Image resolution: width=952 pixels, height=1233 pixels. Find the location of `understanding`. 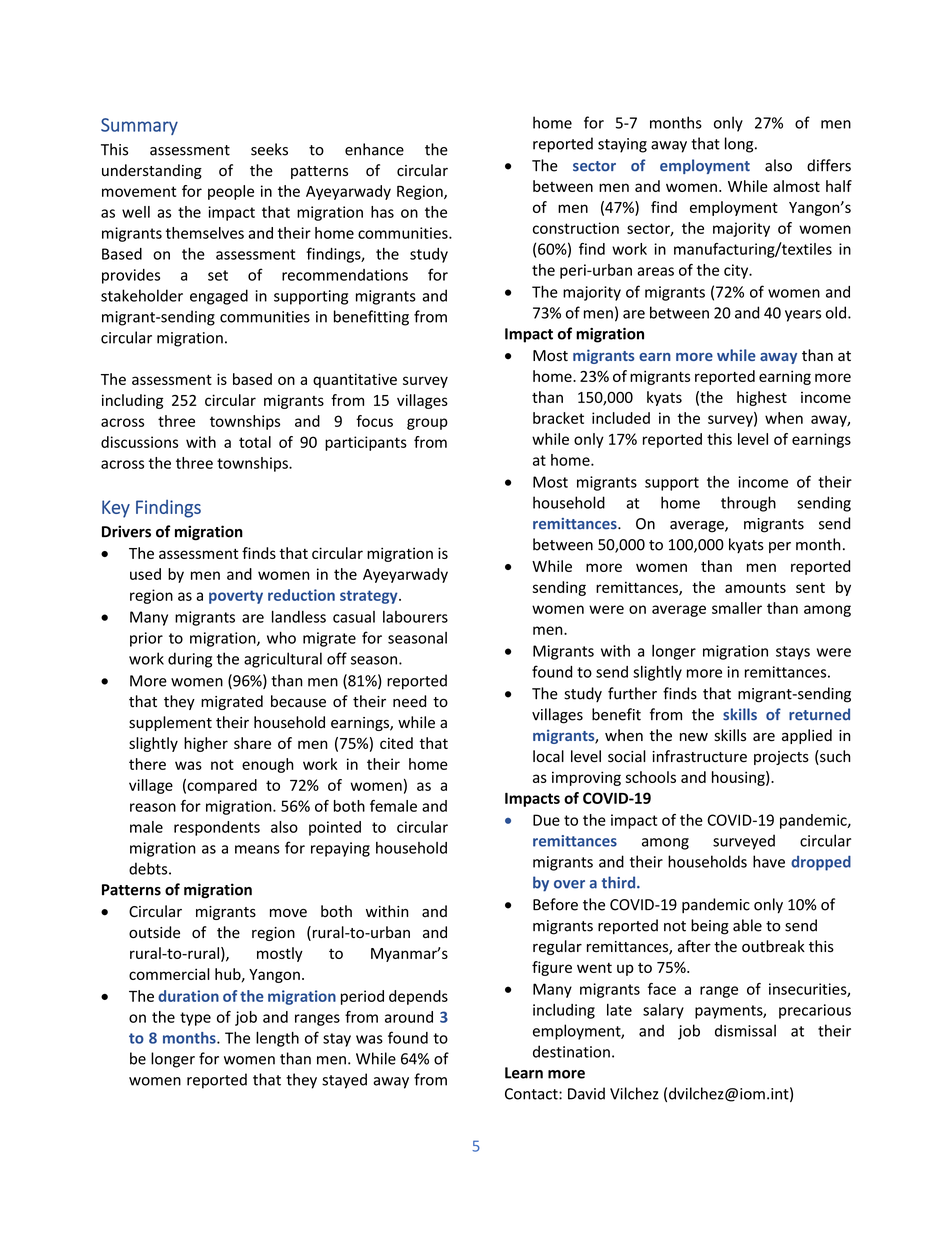

understanding is located at coordinates (152, 171).
